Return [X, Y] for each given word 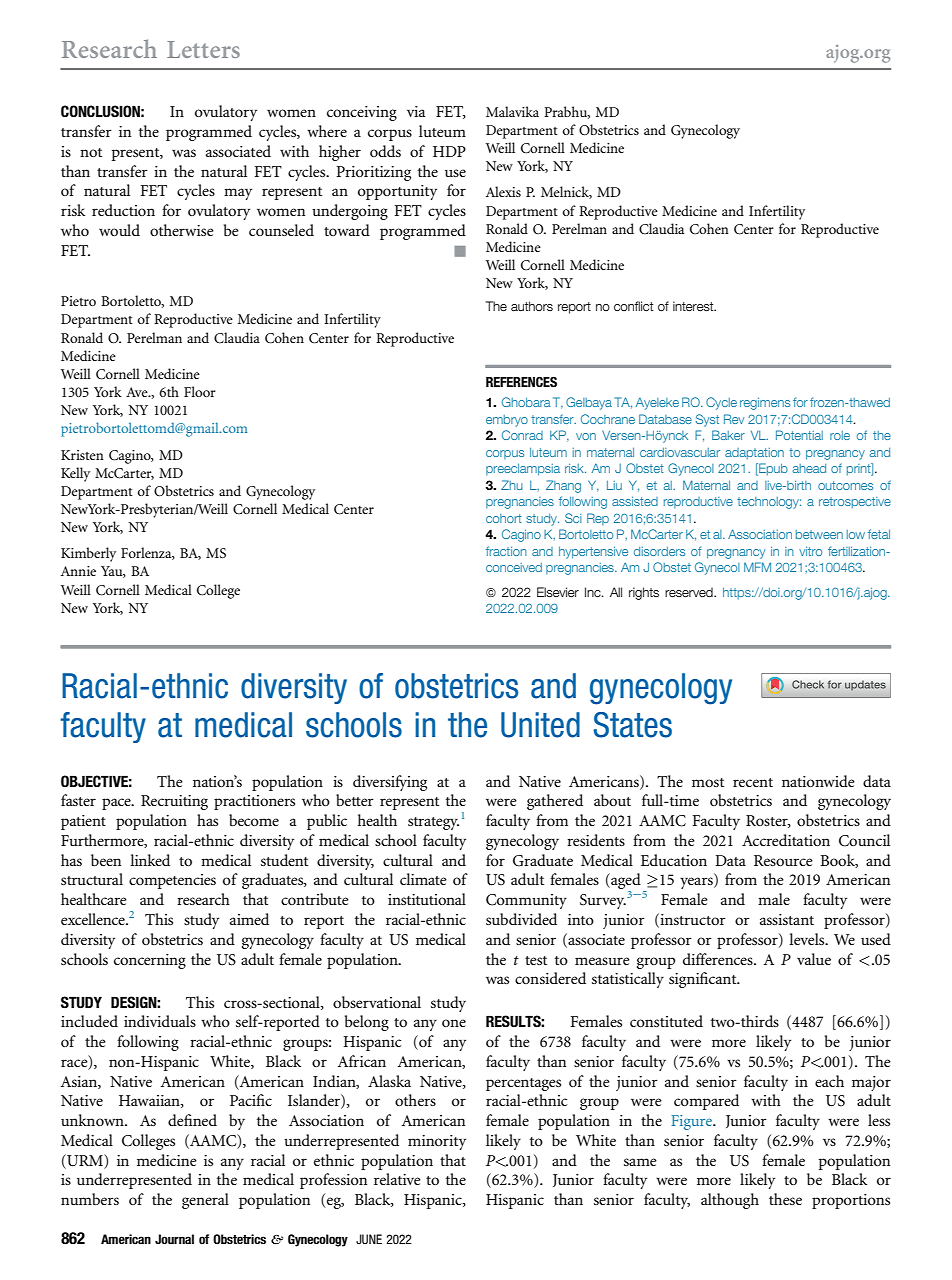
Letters [203, 49]
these [785, 1199]
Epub [772, 469]
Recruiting [174, 802]
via [416, 111]
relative [397, 1179]
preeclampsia [523, 470]
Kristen [82, 455]
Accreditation [786, 840]
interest [694, 306]
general [205, 1201]
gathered [555, 802]
